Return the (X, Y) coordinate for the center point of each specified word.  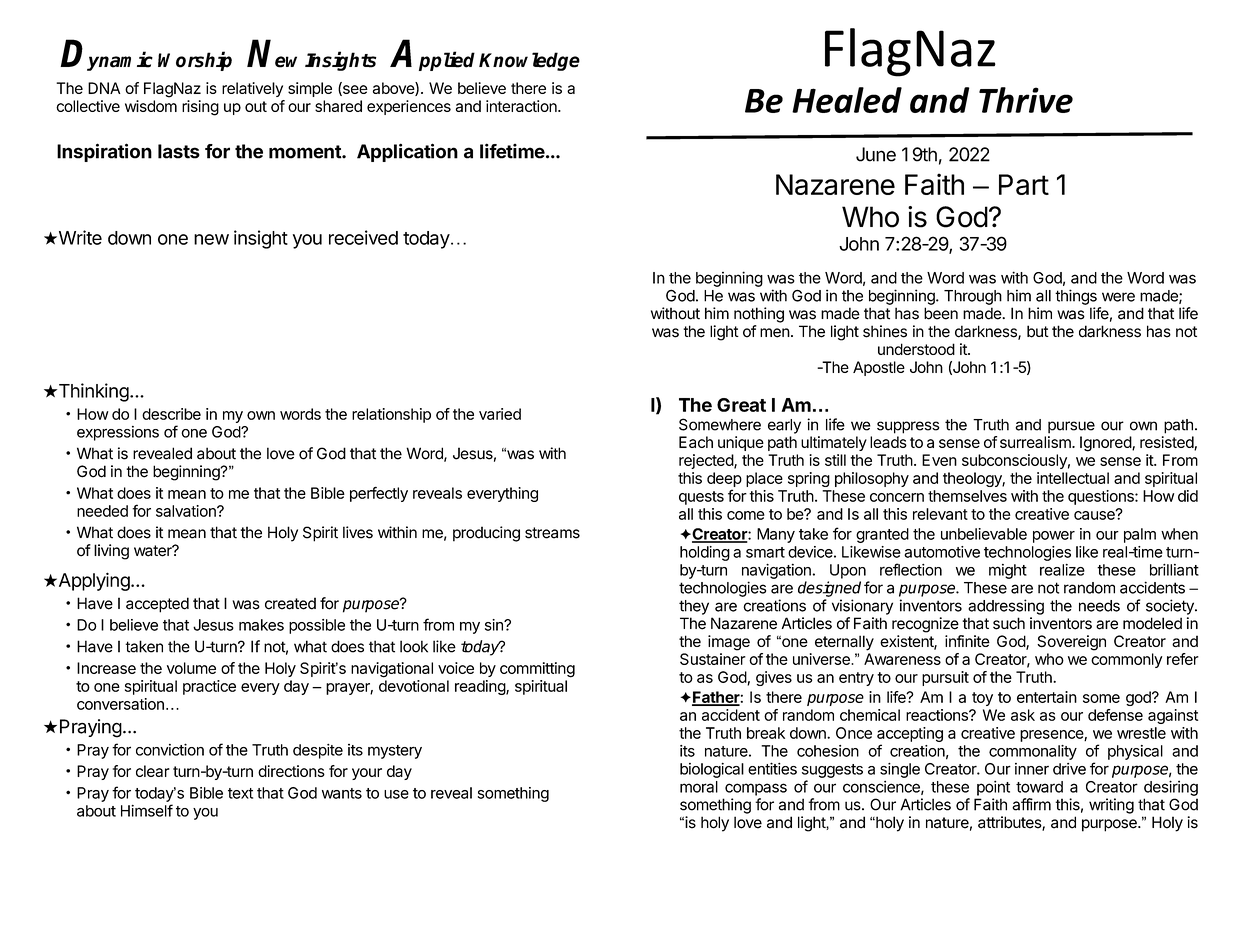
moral (699, 787)
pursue (1071, 427)
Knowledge (529, 61)
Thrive (1026, 100)
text (240, 793)
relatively (252, 89)
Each (696, 442)
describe (171, 414)
